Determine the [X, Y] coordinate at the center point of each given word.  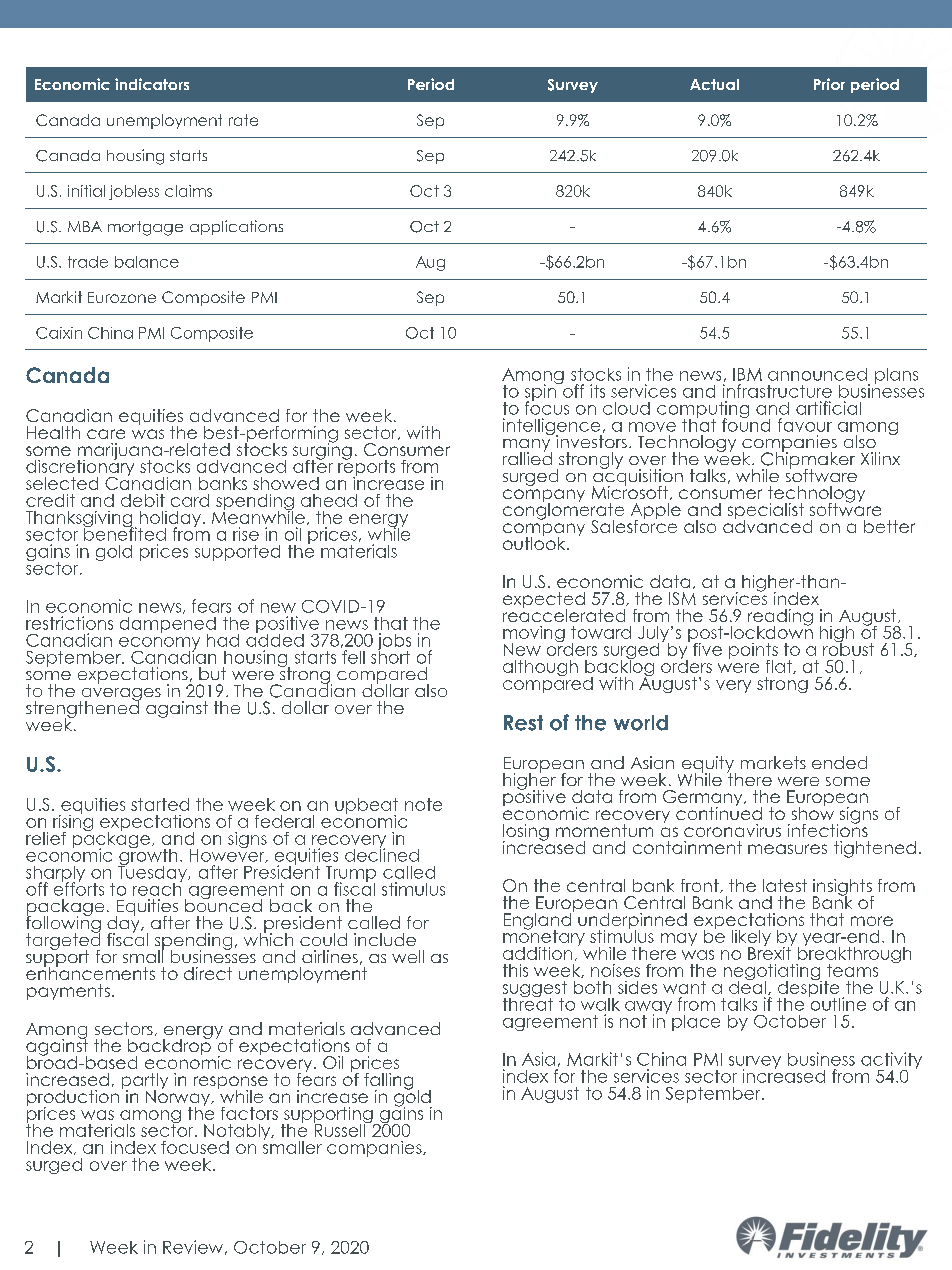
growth [147, 857]
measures [787, 849]
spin [541, 392]
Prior [829, 84]
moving [534, 635]
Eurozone [122, 297]
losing [526, 833]
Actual [714, 84]
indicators [152, 84]
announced [817, 374]
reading [780, 618]
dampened [168, 626]
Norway [179, 1098]
